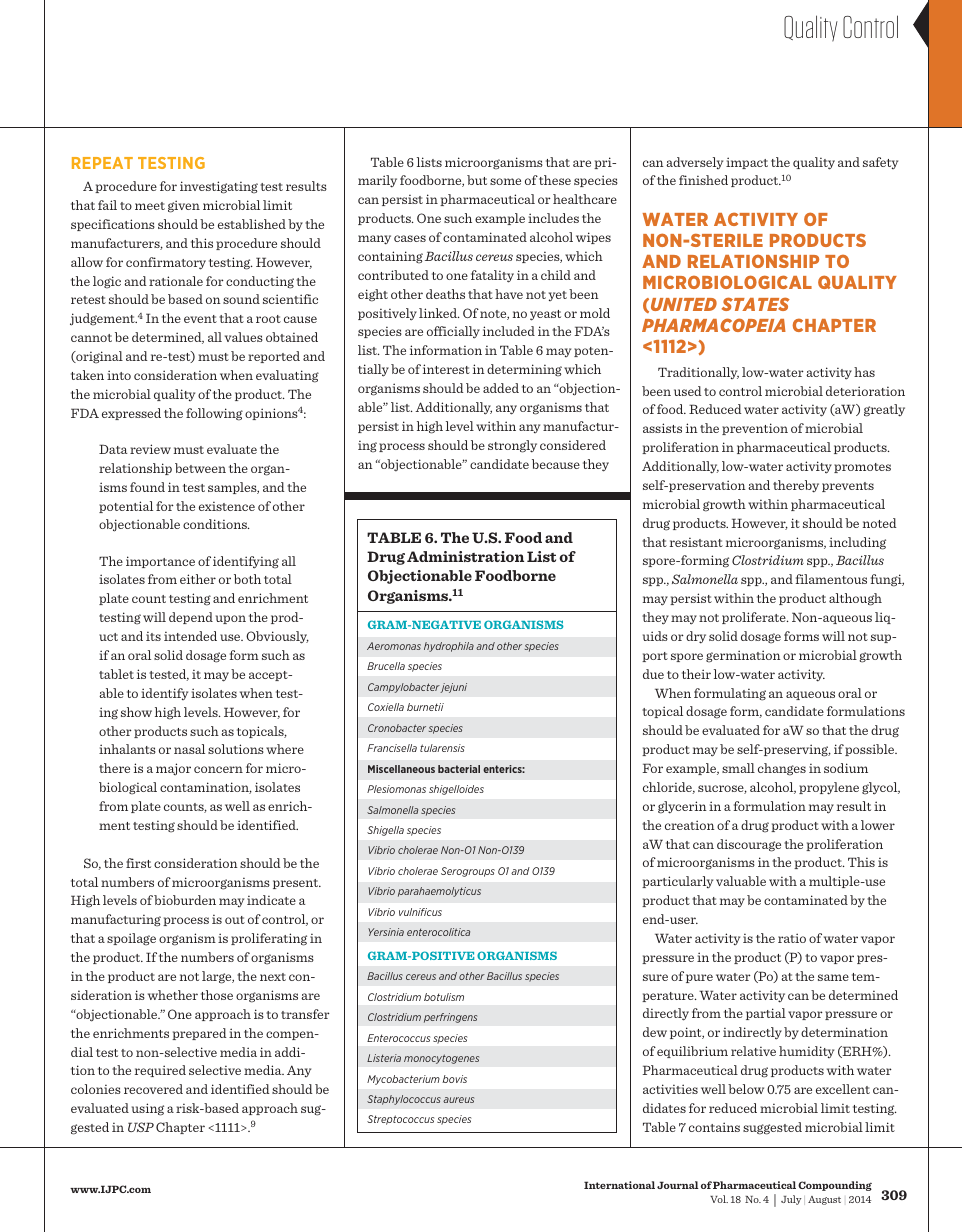  Describe the element at coordinates (227, 506) in the page. I see `existence` at that location.
